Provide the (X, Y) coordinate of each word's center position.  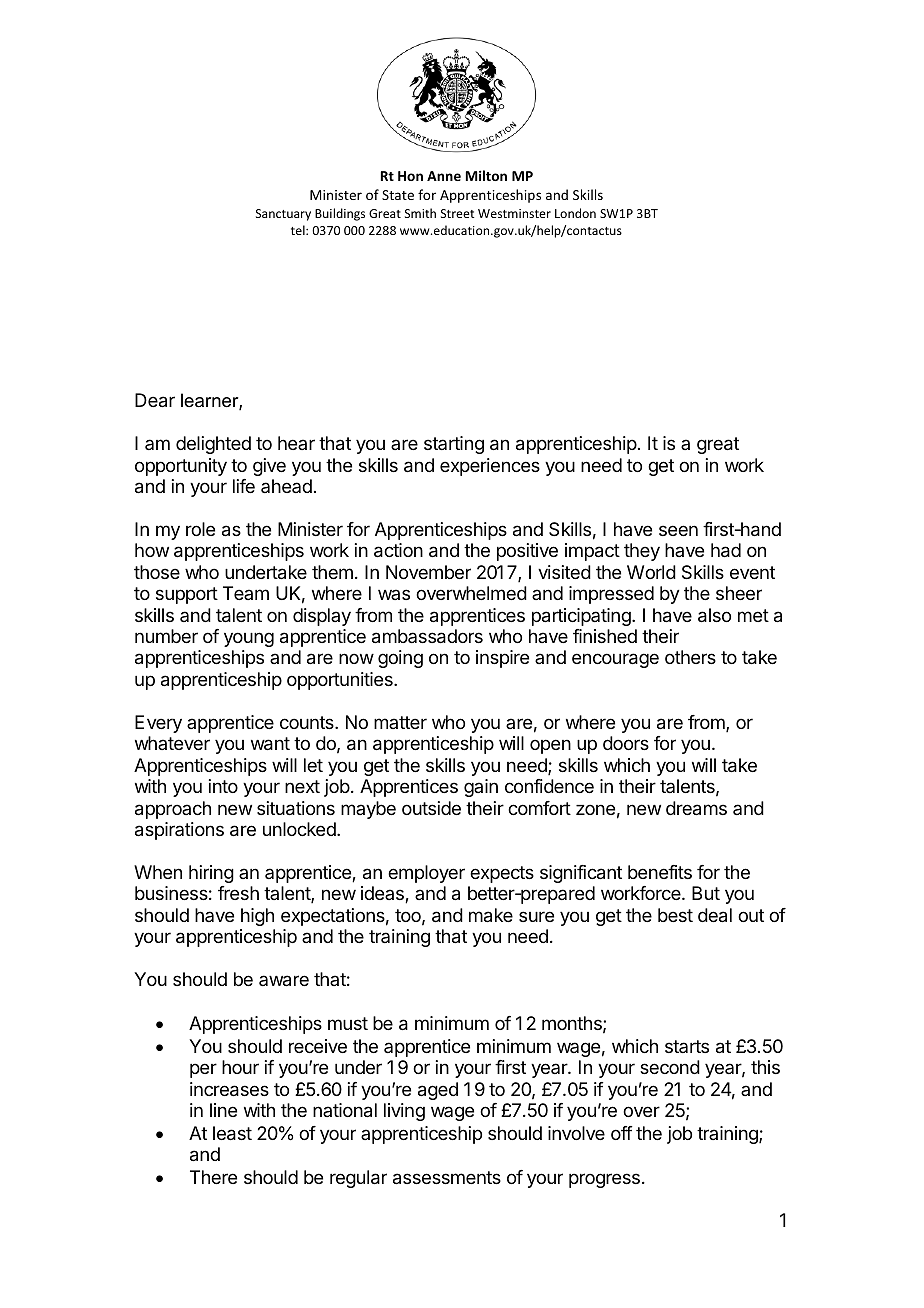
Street (457, 213)
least (232, 1133)
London (575, 213)
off (622, 1133)
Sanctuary (283, 215)
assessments (447, 1178)
